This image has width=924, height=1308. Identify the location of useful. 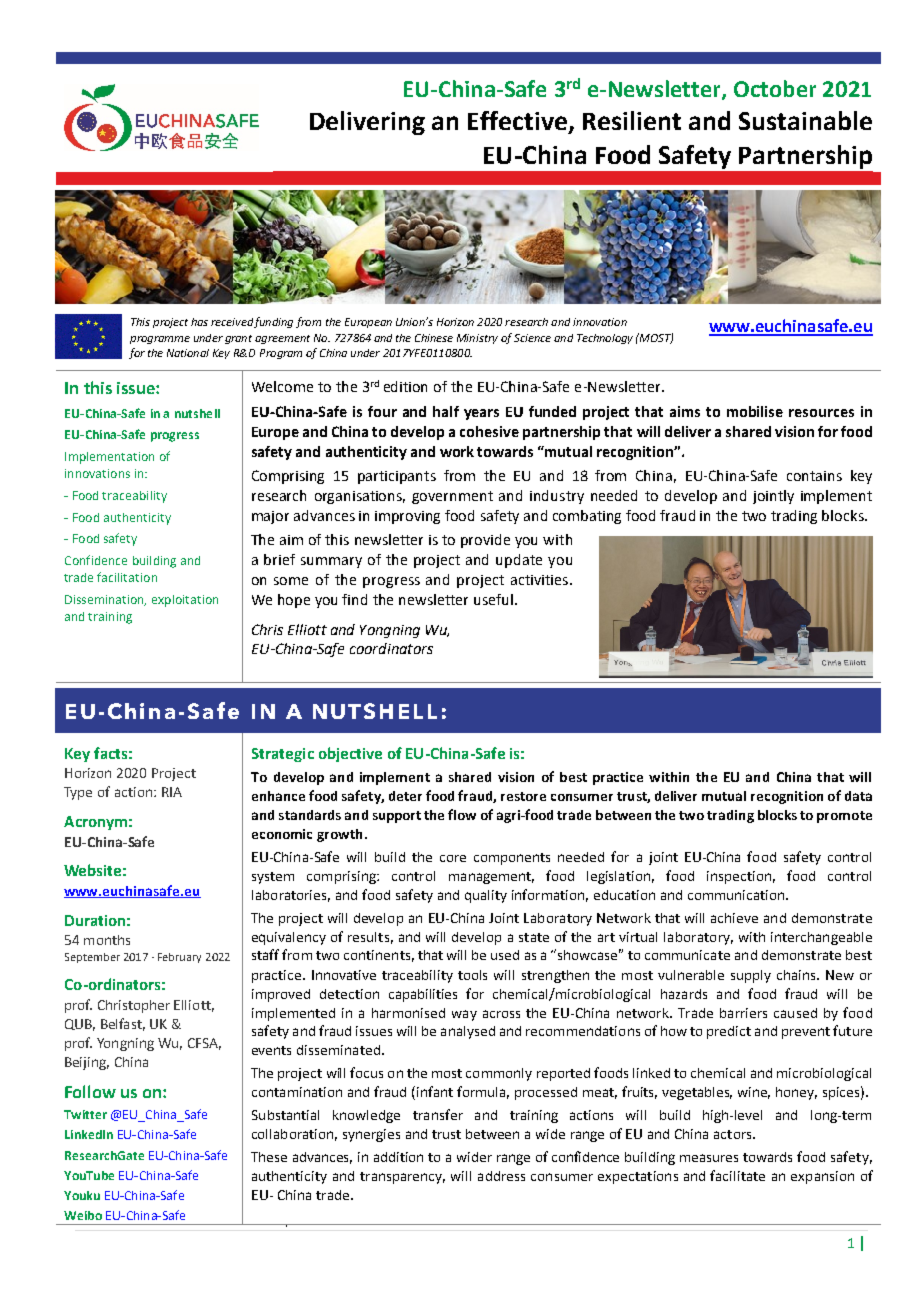
(493, 599).
